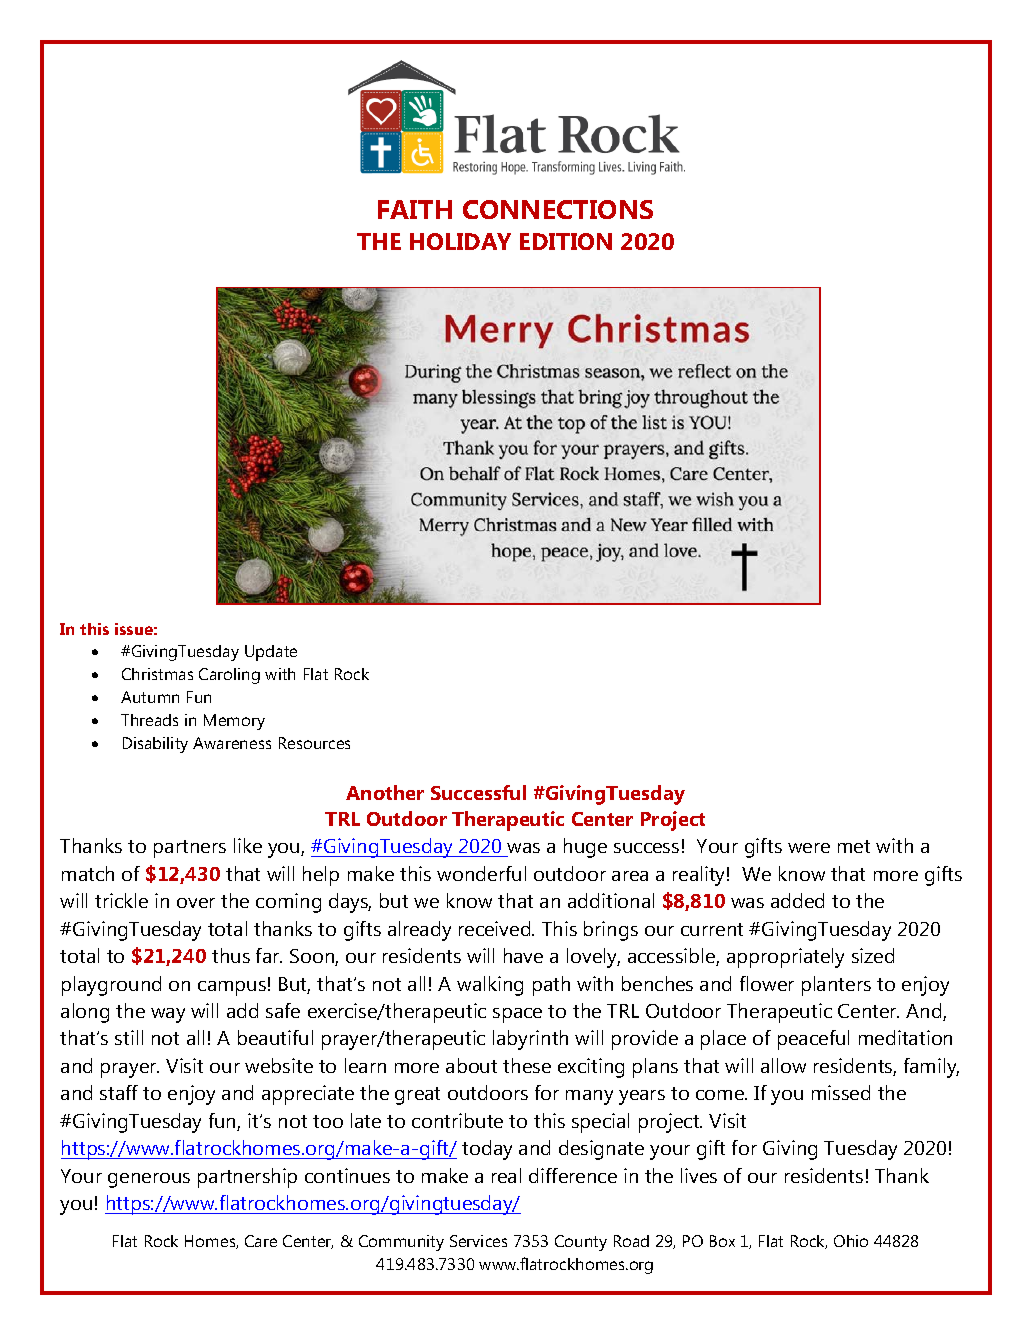  What do you see at coordinates (566, 241) in the document?
I see `EDITION` at bounding box center [566, 241].
